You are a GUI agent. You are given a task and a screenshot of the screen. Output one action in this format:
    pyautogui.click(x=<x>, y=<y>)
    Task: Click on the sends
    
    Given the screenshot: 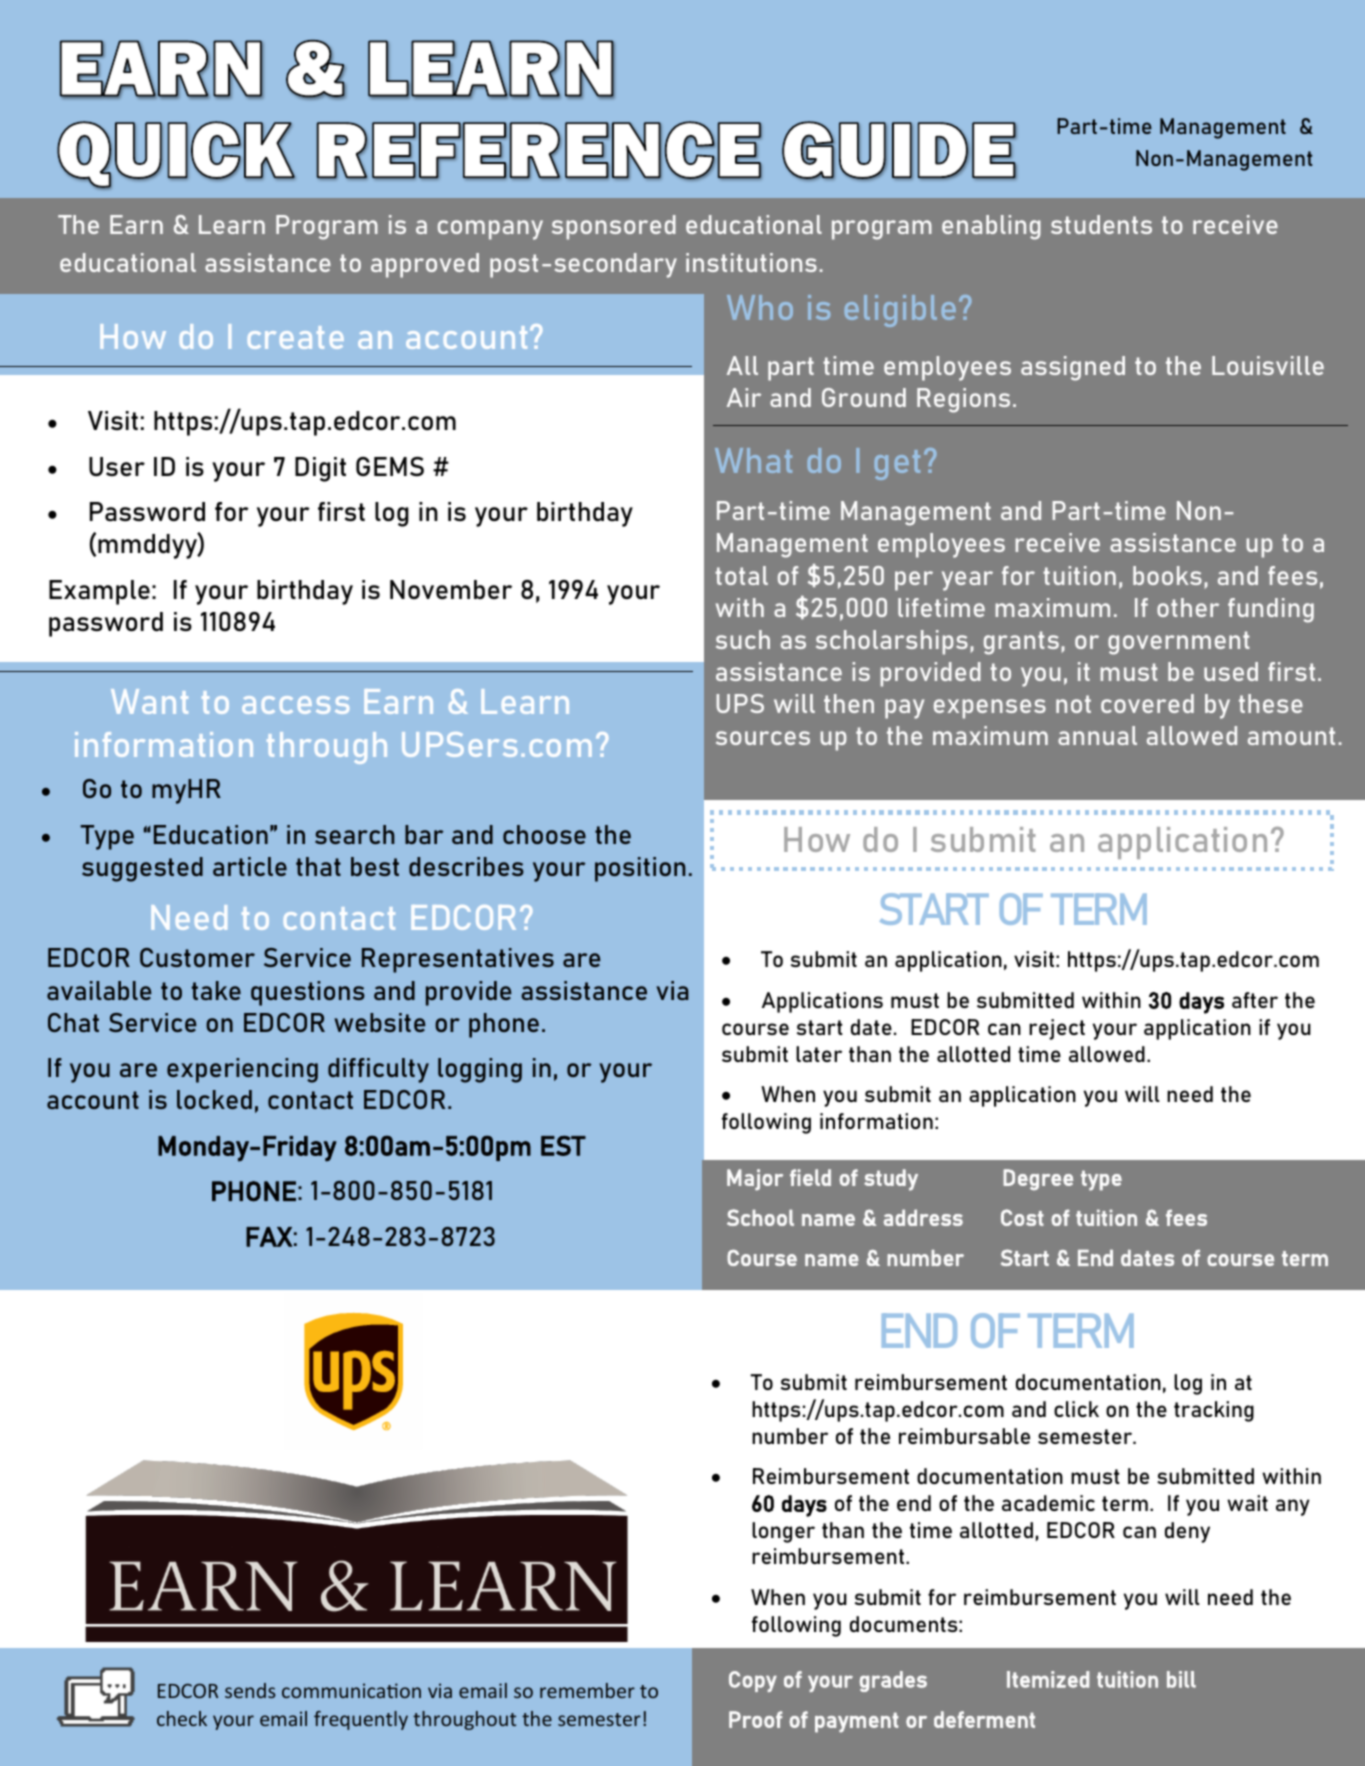 What is the action you would take?
    pyautogui.click(x=250, y=1690)
